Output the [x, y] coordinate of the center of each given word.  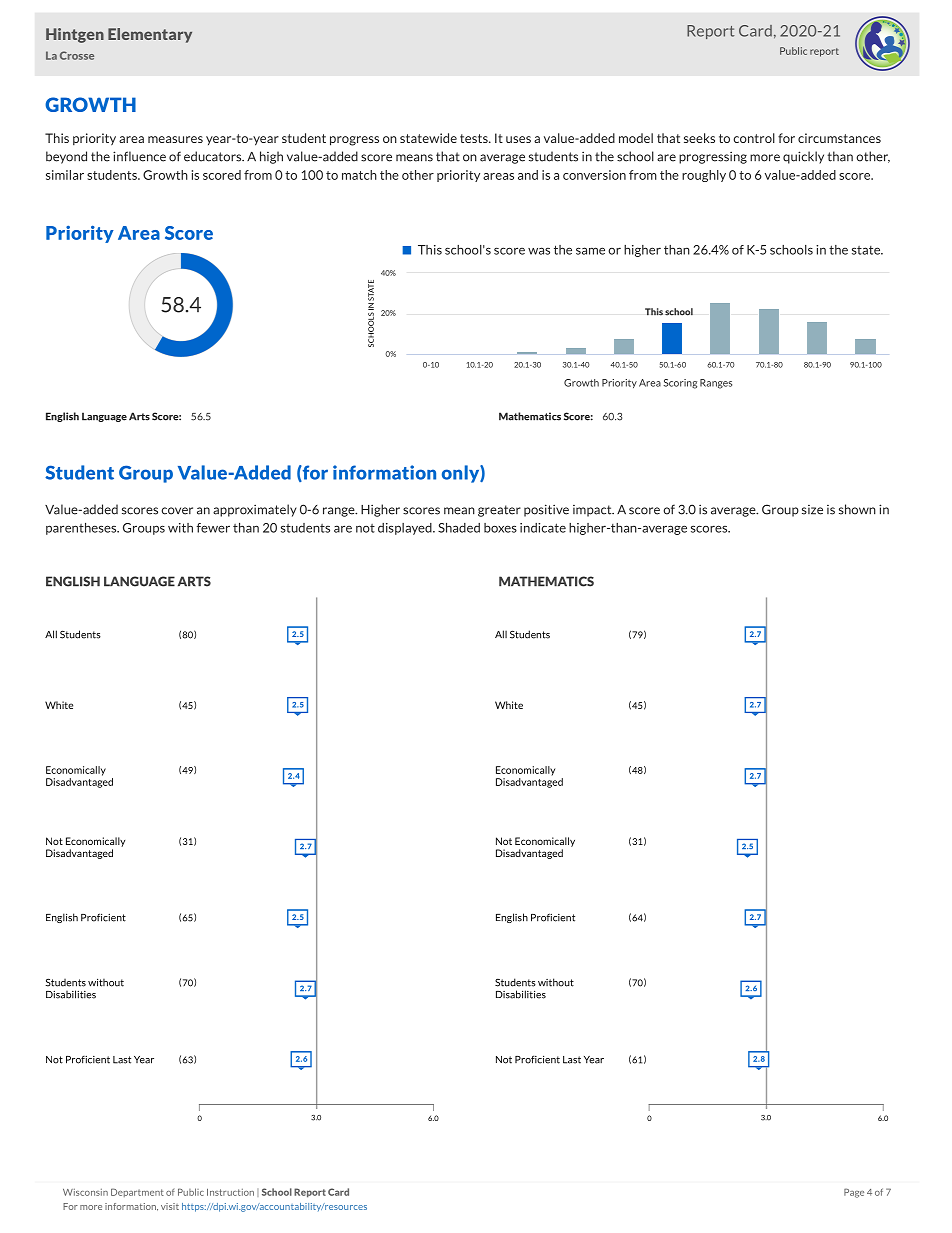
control [754, 138]
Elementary [150, 35]
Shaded [459, 528]
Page [854, 1193]
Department [137, 1192]
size [812, 510]
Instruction [230, 1192]
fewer [213, 528]
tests [475, 138]
